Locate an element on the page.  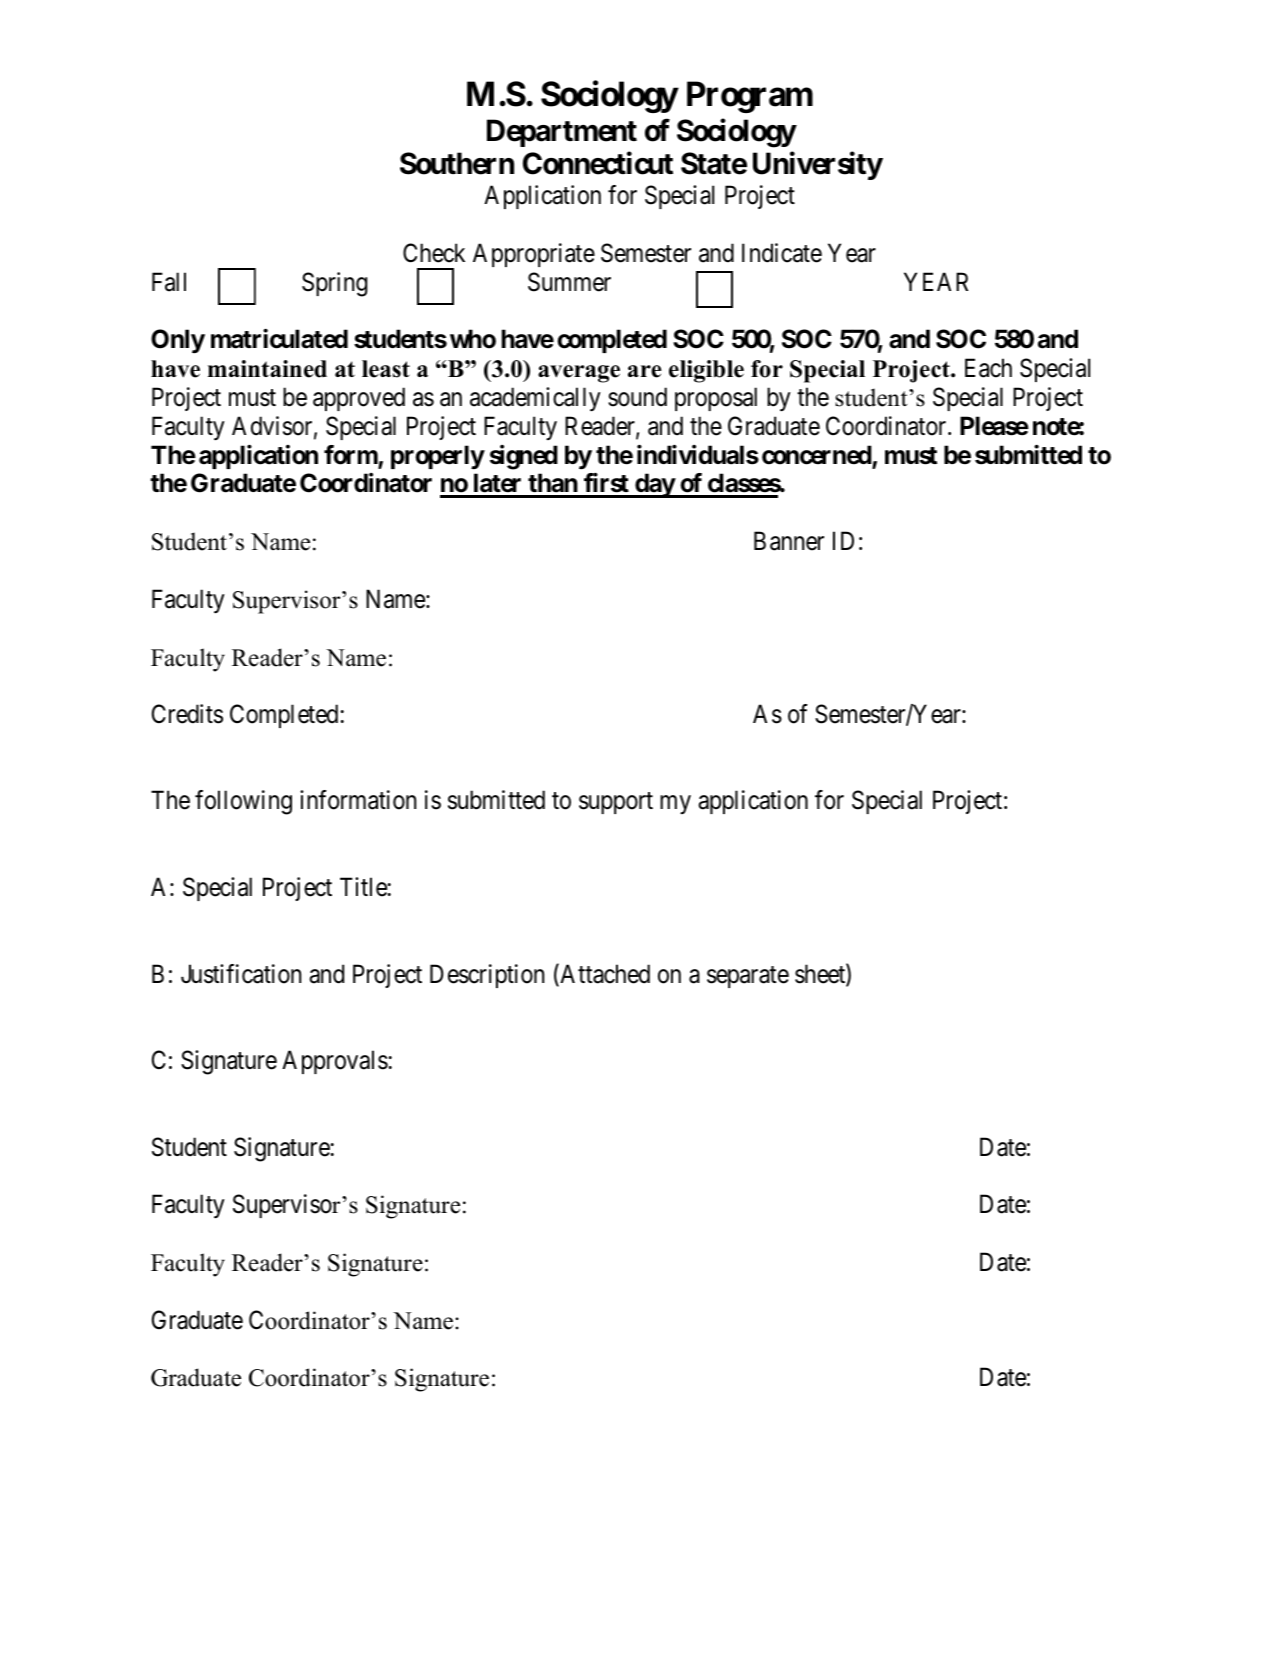
Attached is located at coordinates (604, 975).
